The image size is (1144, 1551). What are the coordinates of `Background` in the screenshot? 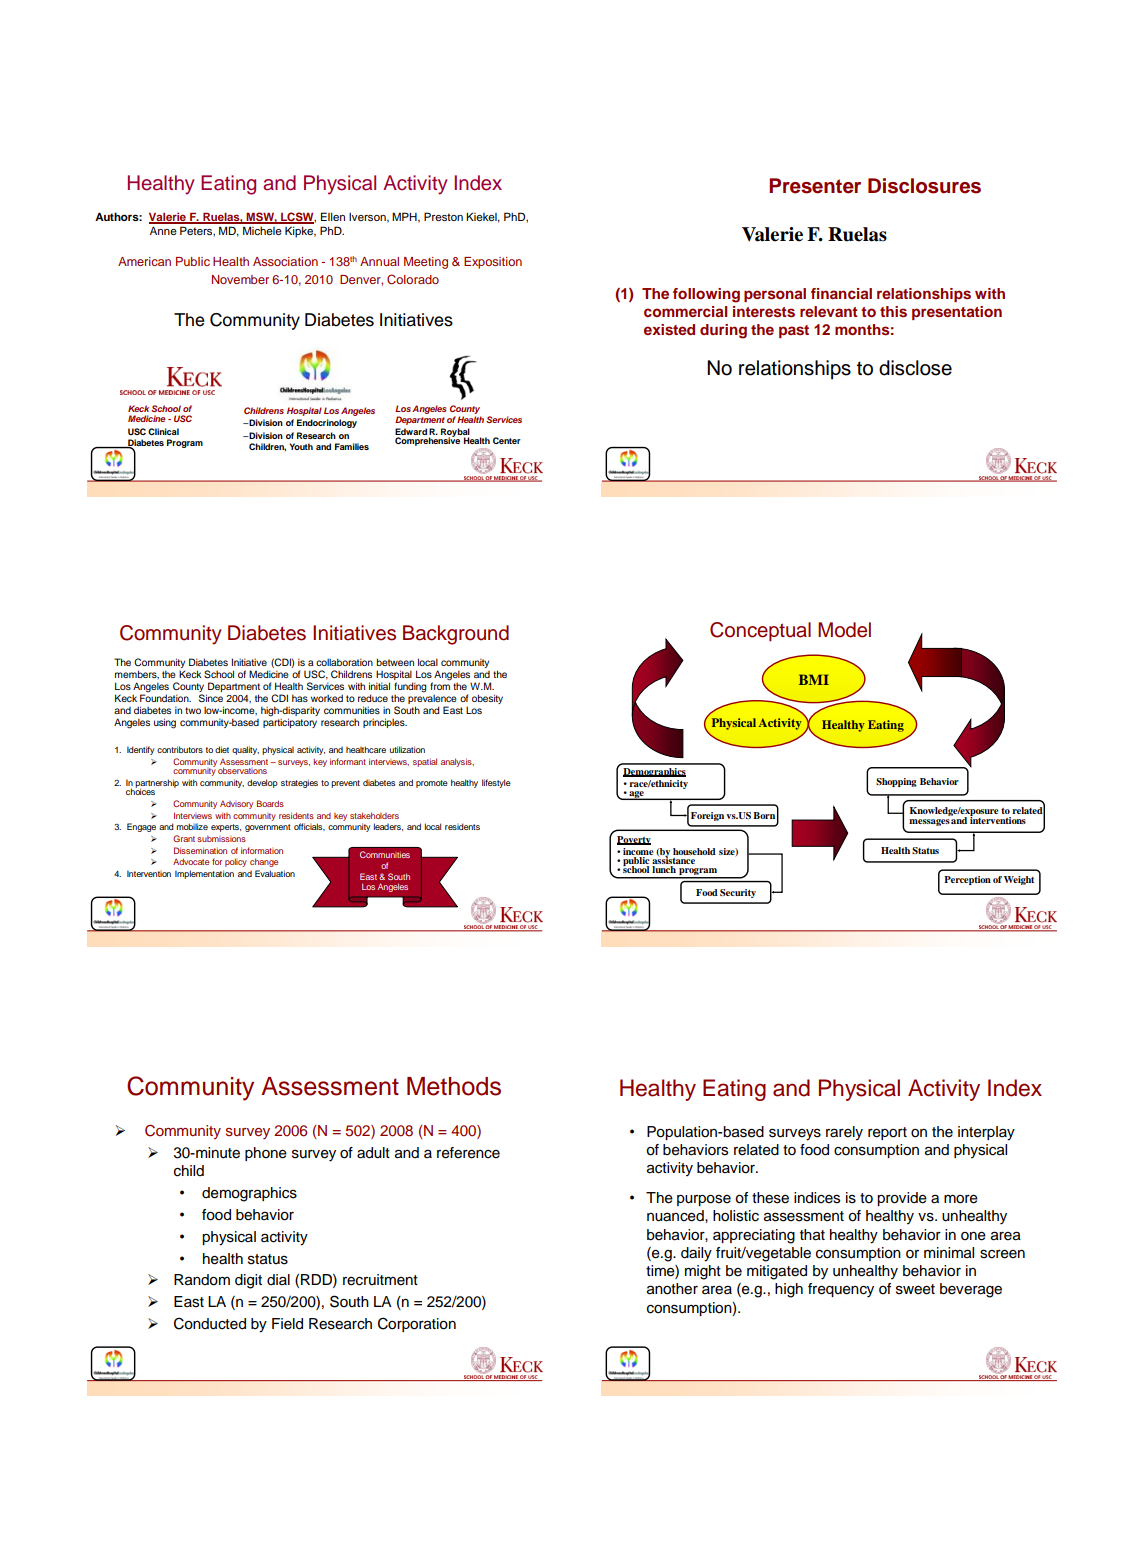 It's located at (456, 635).
